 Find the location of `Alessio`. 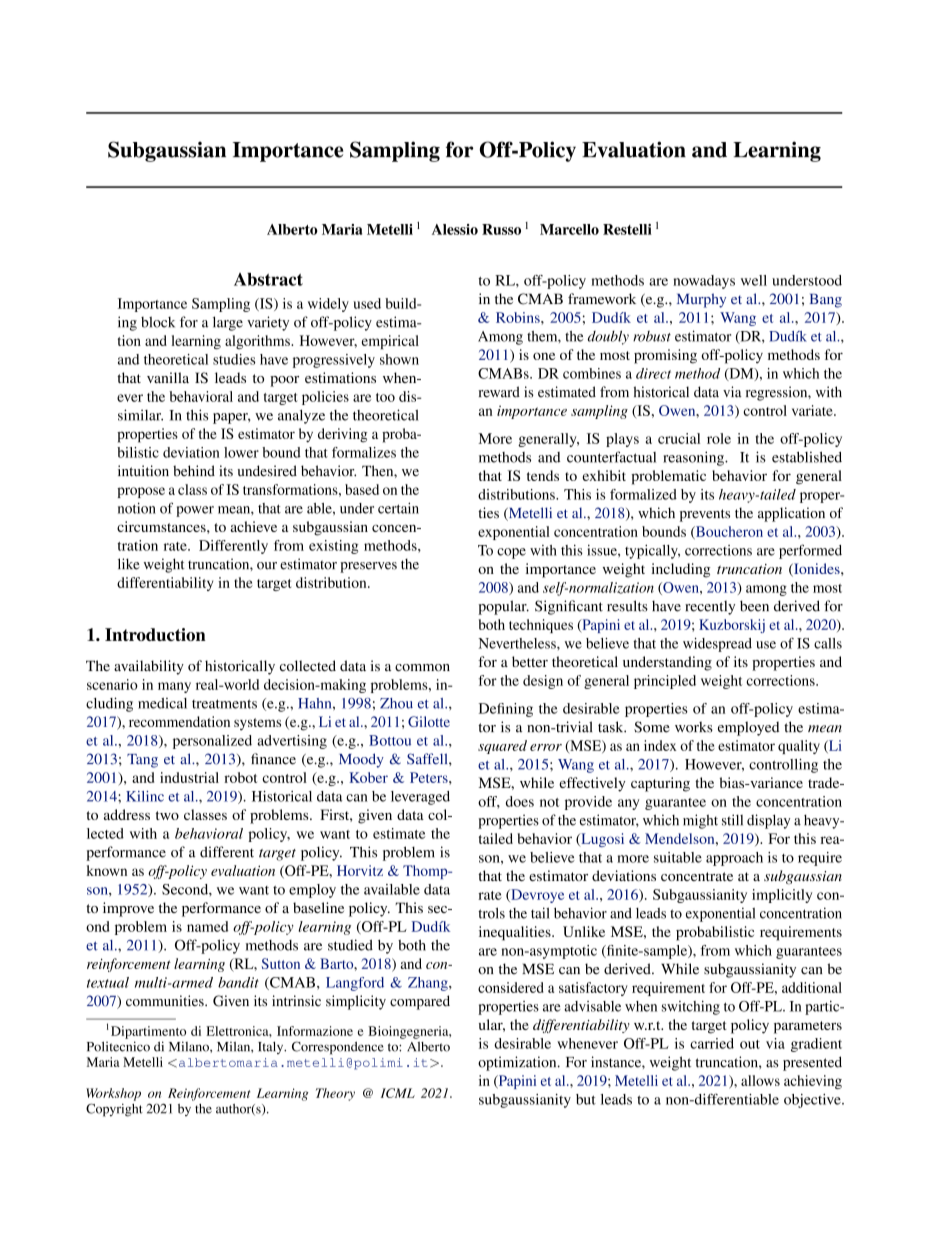

Alessio is located at coordinates (455, 229).
